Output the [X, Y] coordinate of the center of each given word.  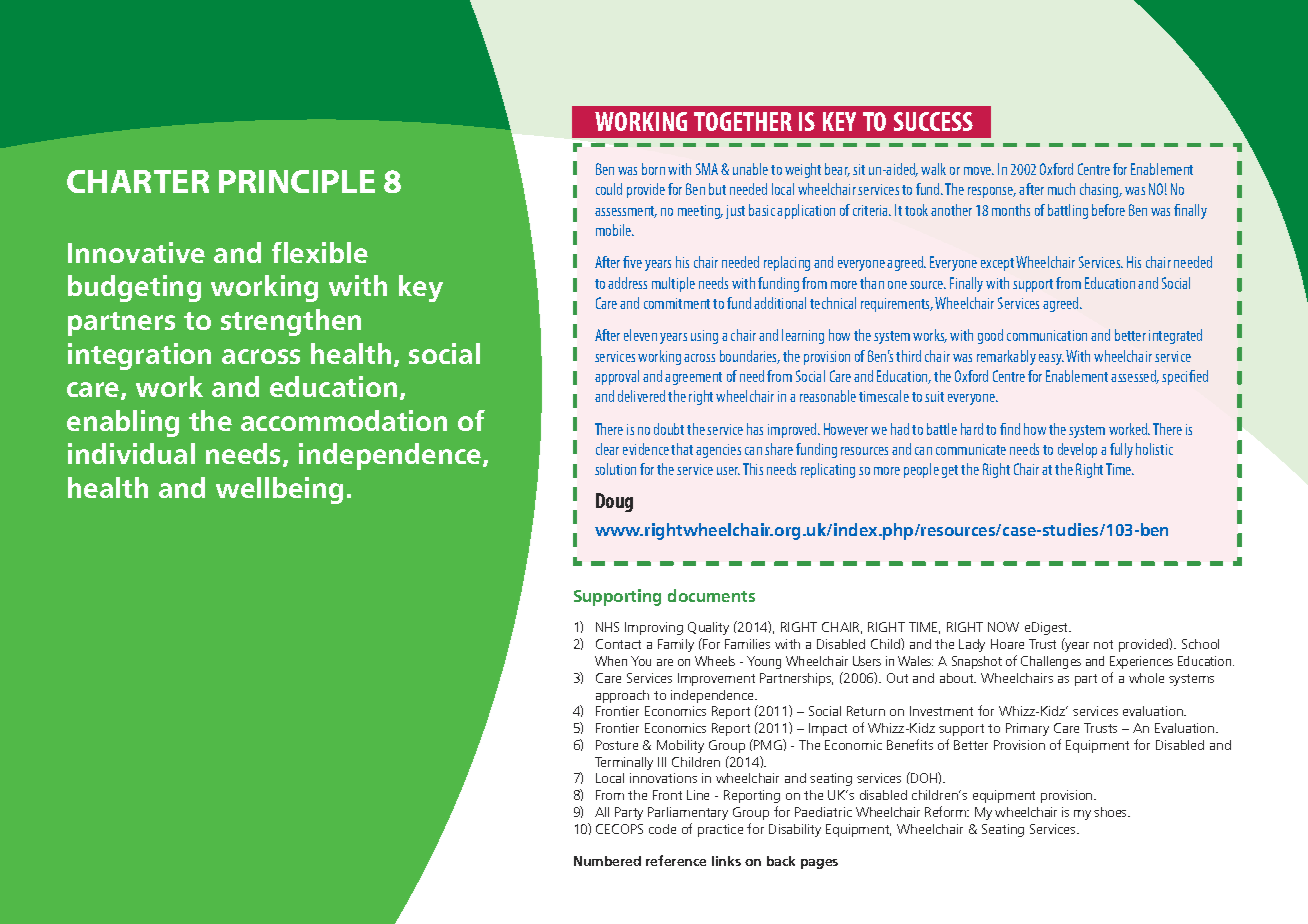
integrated [1175, 336]
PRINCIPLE [297, 181]
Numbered [607, 861]
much [1061, 189]
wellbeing [279, 490]
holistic [1154, 449]
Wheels [715, 661]
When [611, 661]
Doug [614, 502]
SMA [707, 169]
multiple [673, 284]
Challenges [1051, 662]
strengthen [291, 322]
